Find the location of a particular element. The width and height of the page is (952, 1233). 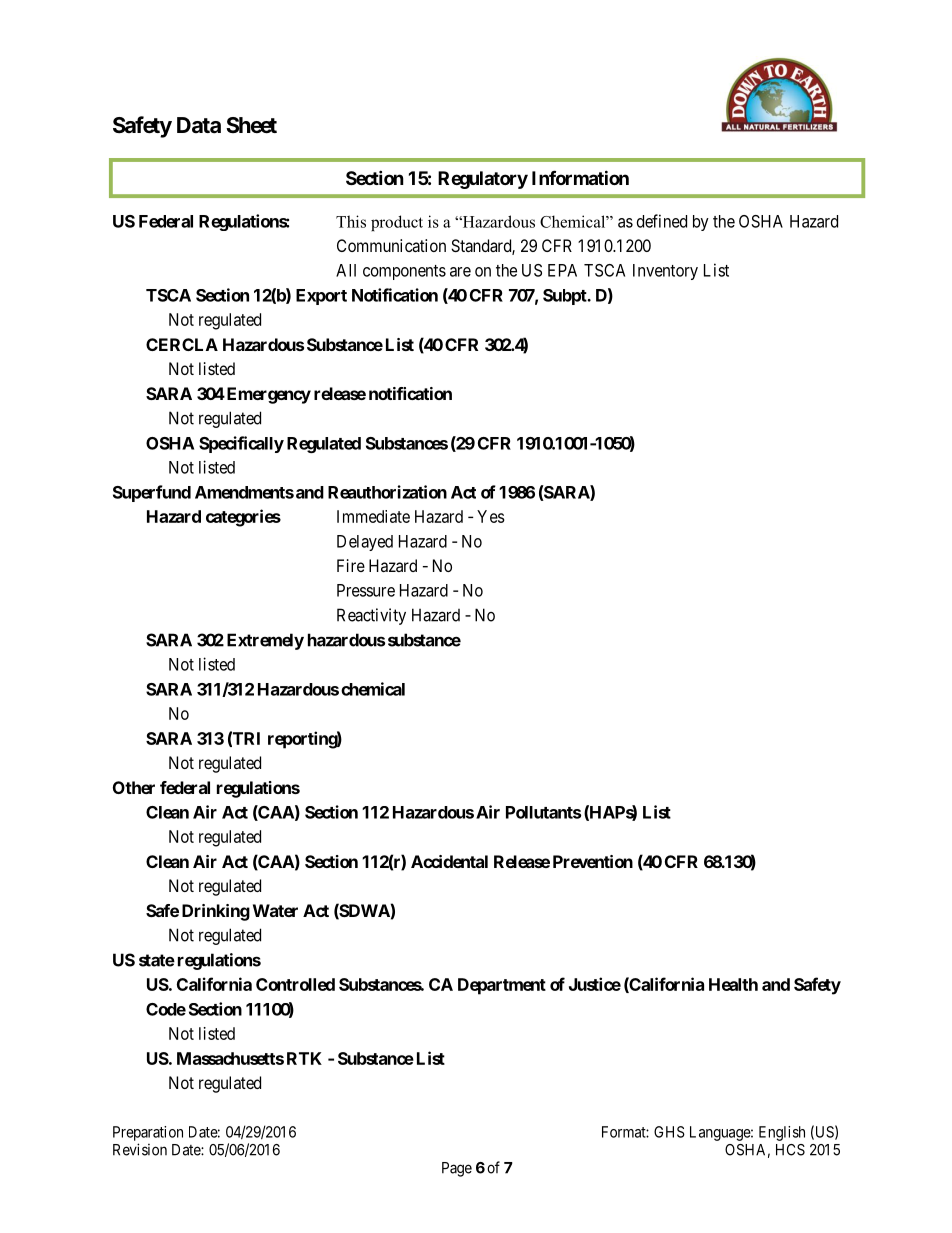

Data is located at coordinates (199, 125).
